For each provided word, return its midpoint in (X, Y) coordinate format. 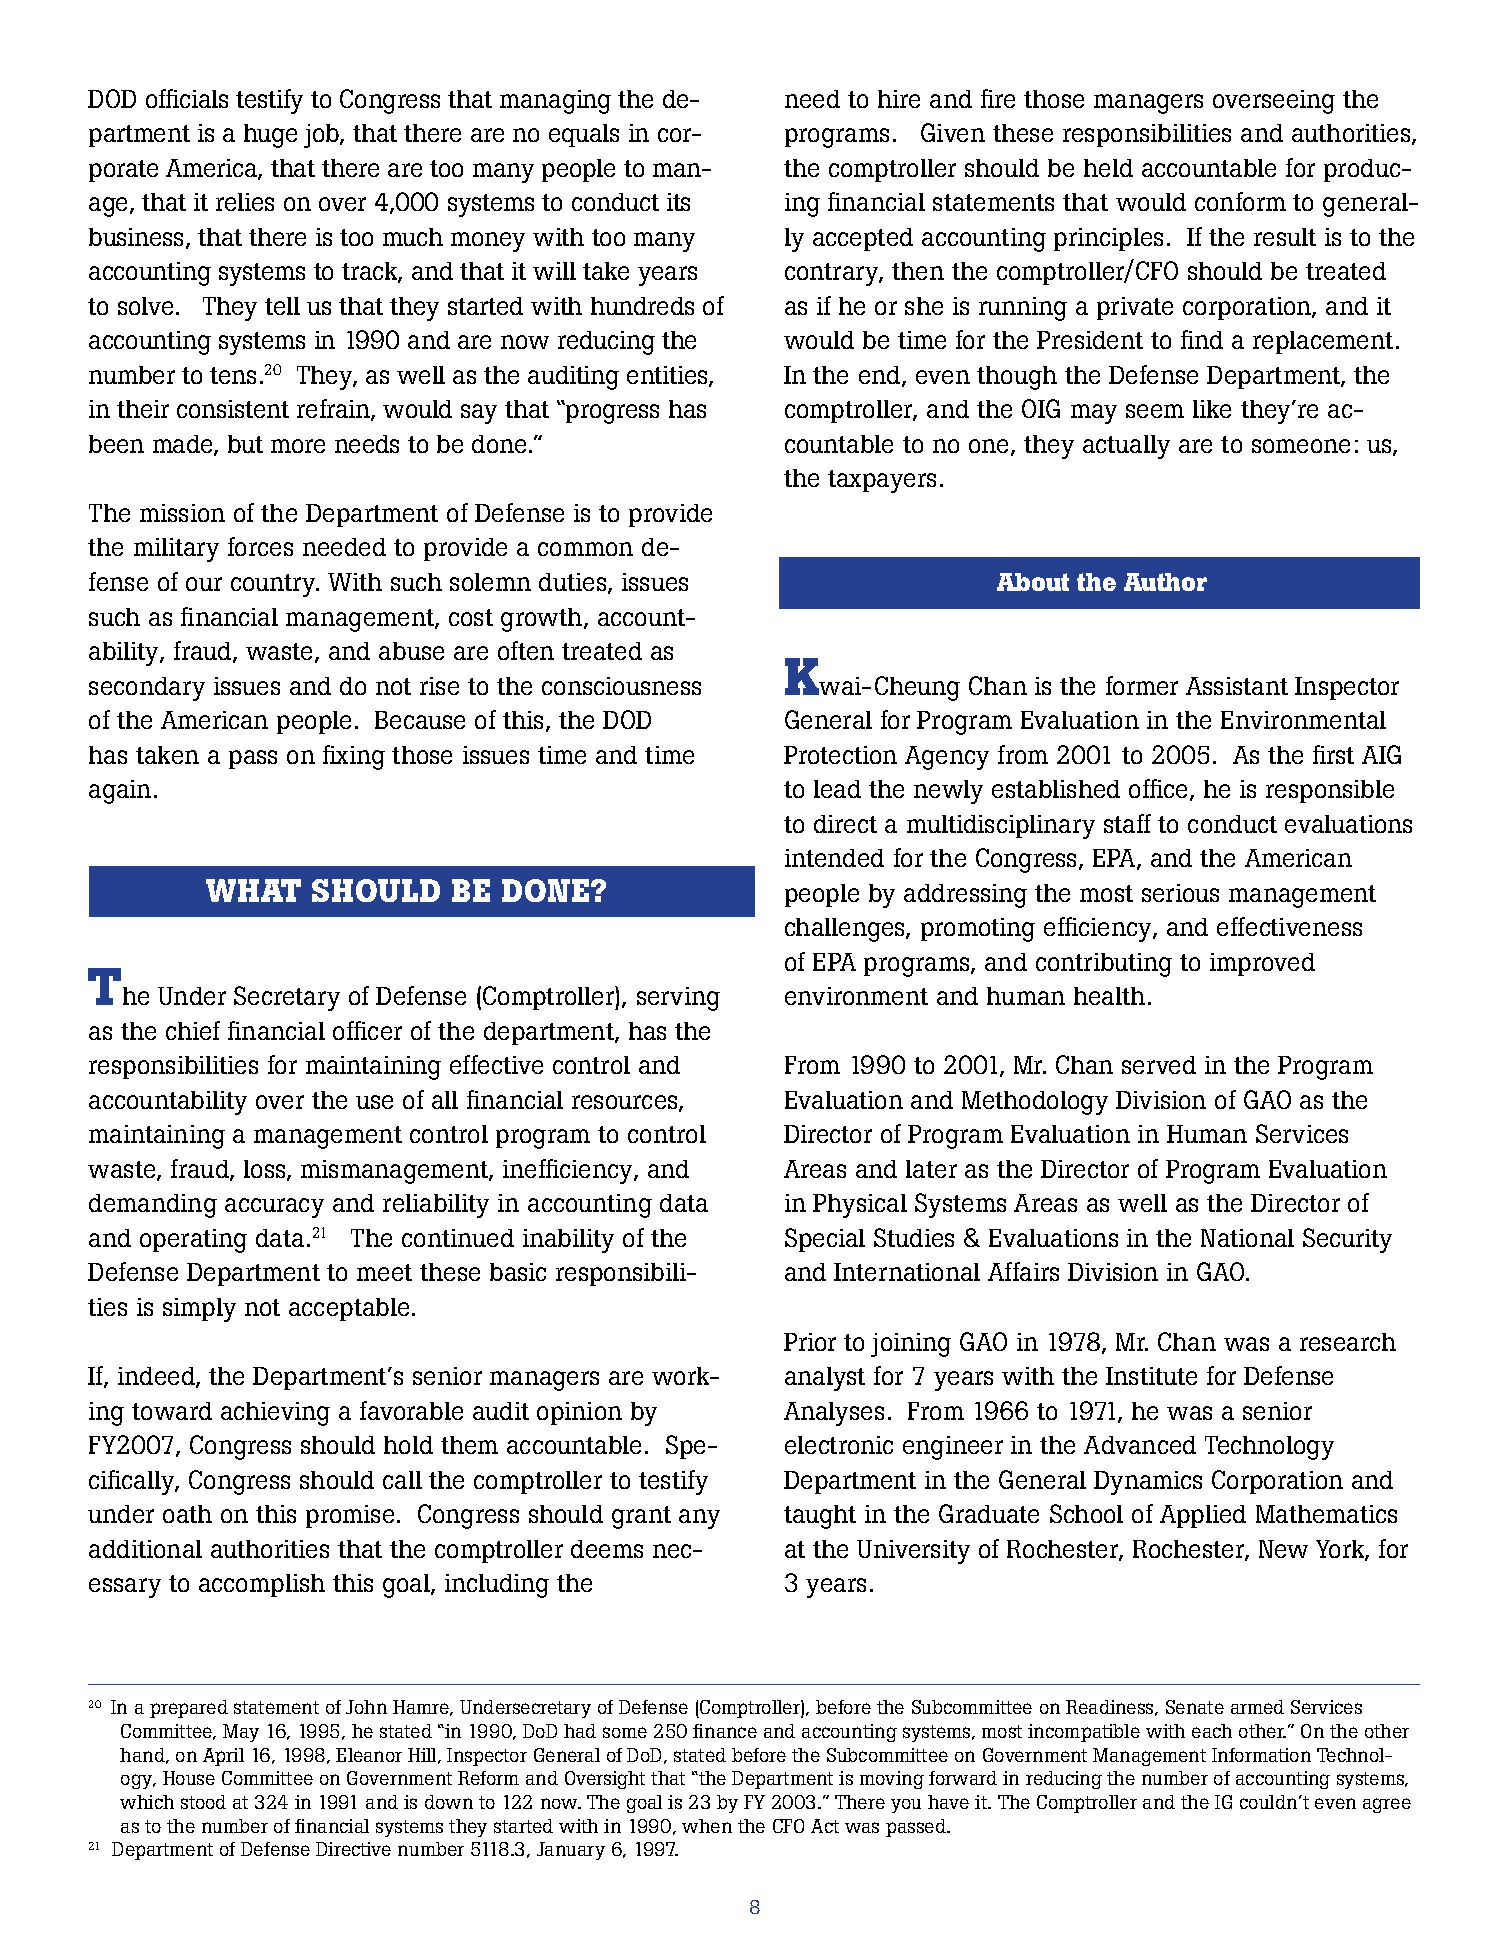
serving (678, 999)
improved (1262, 964)
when (707, 1826)
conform (1240, 201)
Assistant (1237, 686)
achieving (275, 1414)
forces (260, 546)
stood (203, 1802)
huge (270, 136)
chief (193, 1030)
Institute (1151, 1376)
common (585, 549)
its (678, 202)
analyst (825, 1379)
